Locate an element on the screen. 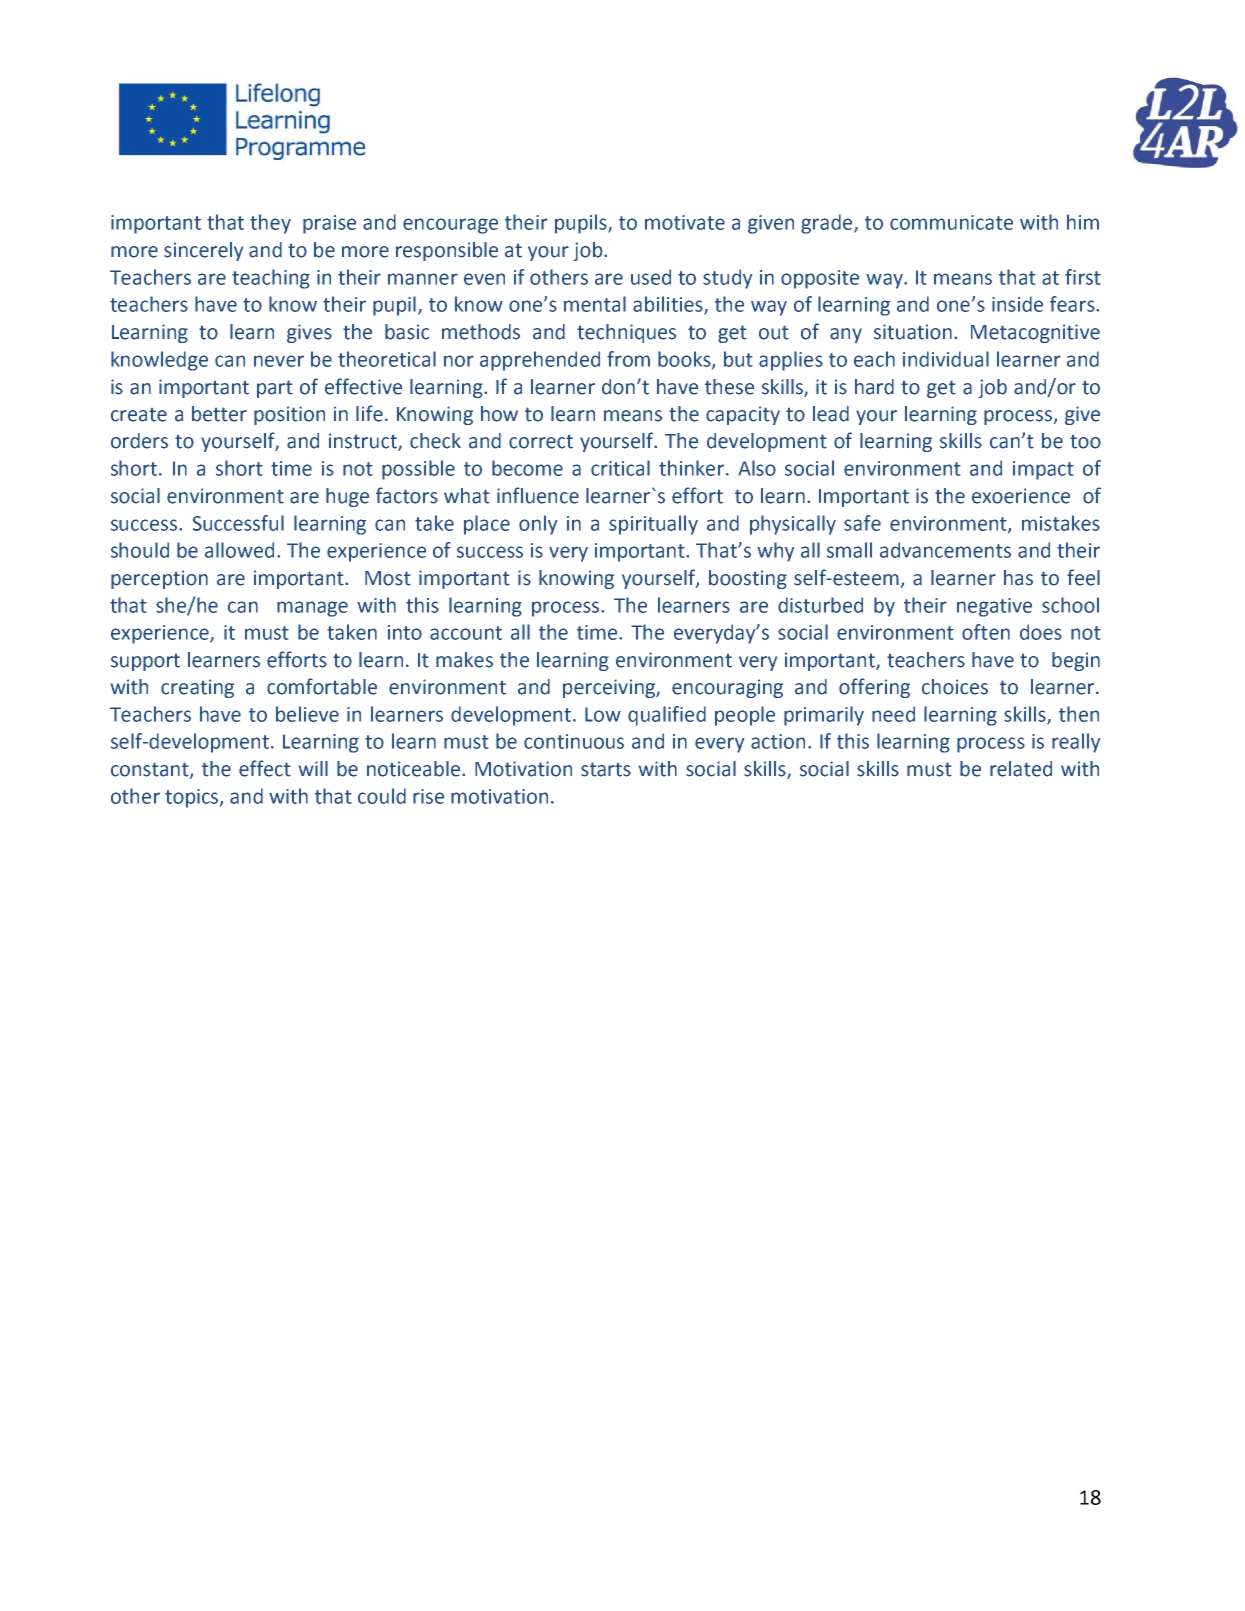  boosting is located at coordinates (748, 579).
